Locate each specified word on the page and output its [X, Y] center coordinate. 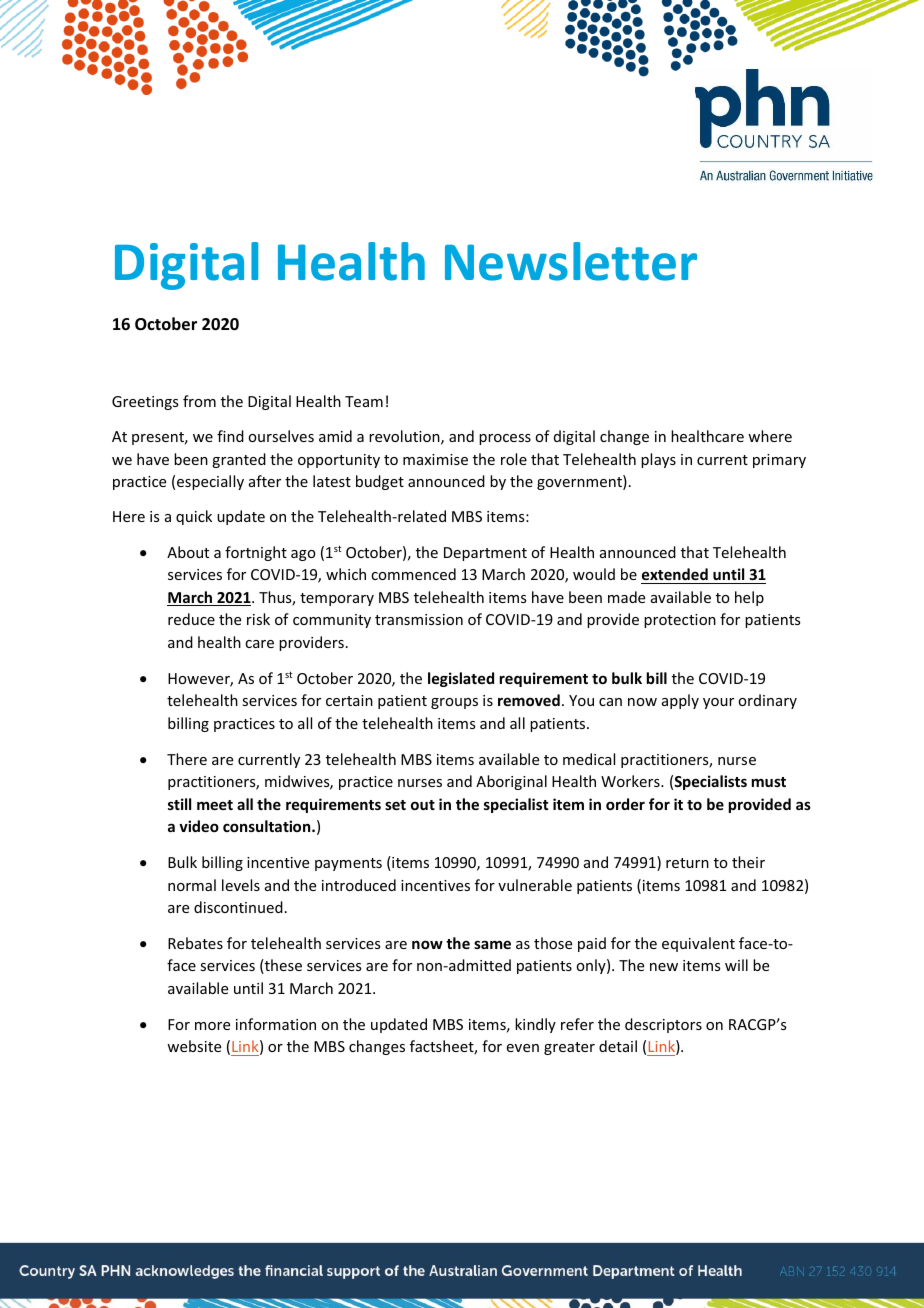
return [687, 863]
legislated [461, 679]
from [199, 401]
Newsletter [571, 261]
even [523, 1048]
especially [210, 482]
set [395, 805]
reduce [191, 619]
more [212, 1026]
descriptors [663, 1025]
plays [658, 460]
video [199, 826]
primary [779, 461]
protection [680, 621]
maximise [435, 459]
